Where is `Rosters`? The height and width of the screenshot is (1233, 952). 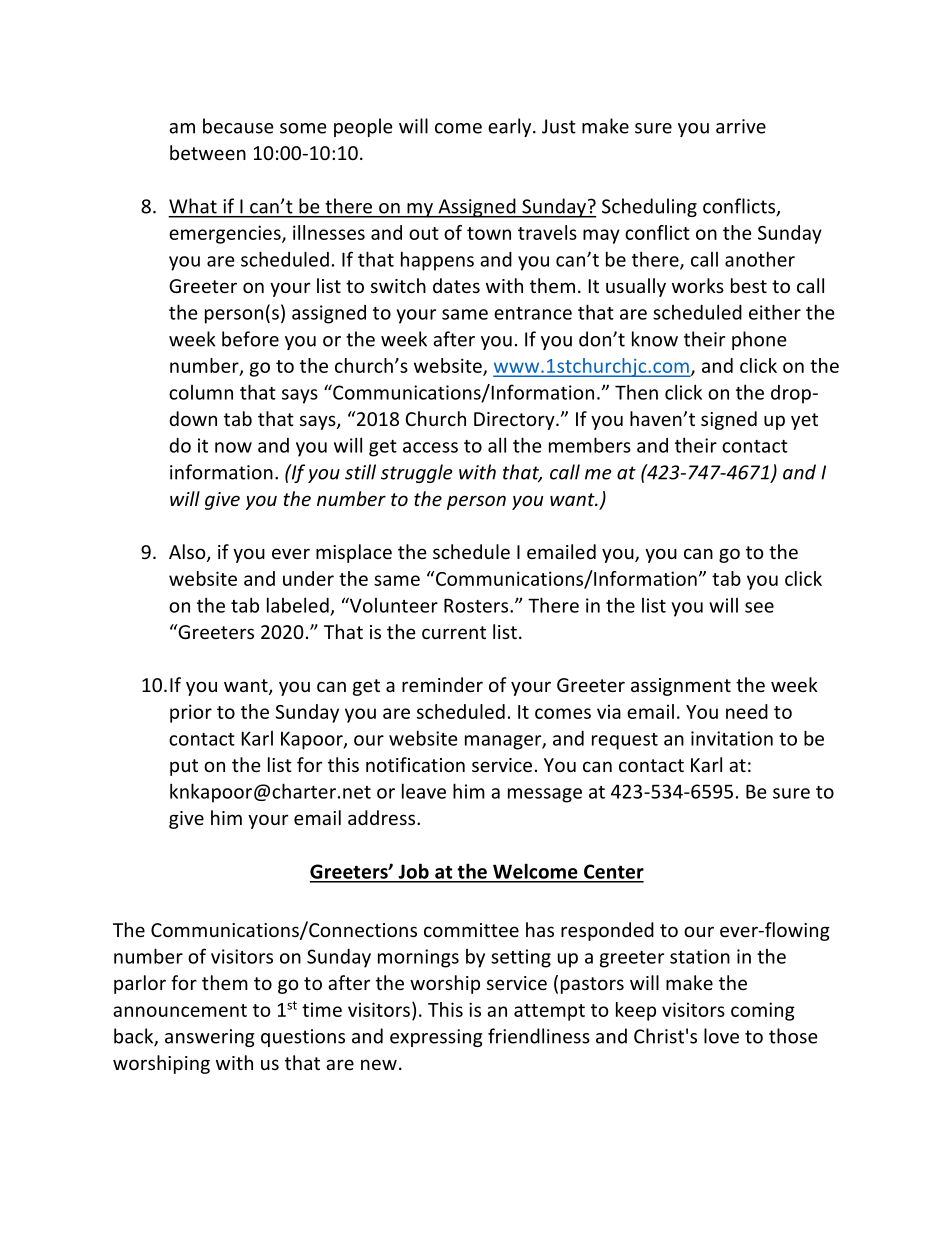 Rosters is located at coordinates (476, 606).
